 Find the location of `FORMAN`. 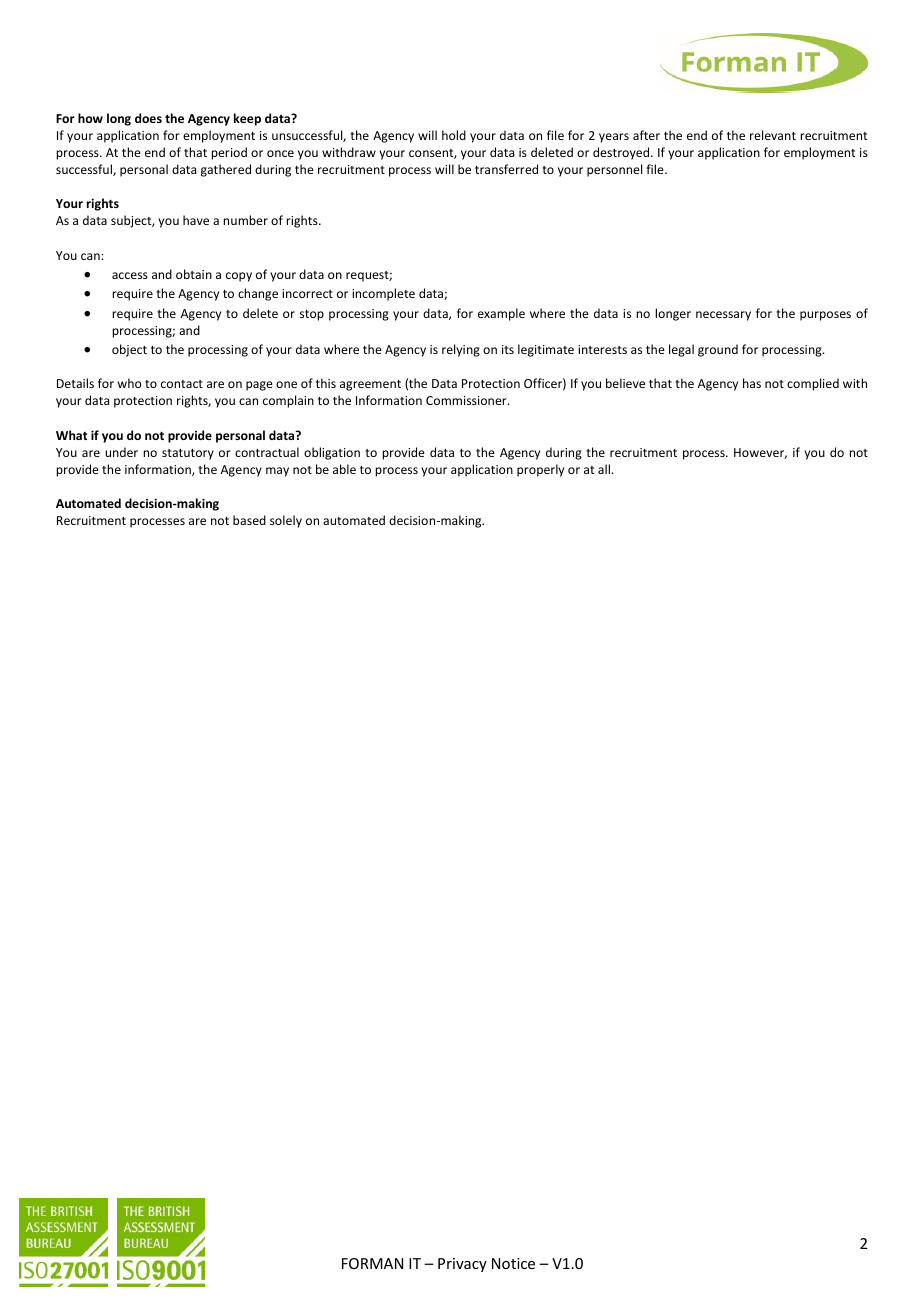

FORMAN is located at coordinates (372, 1263).
